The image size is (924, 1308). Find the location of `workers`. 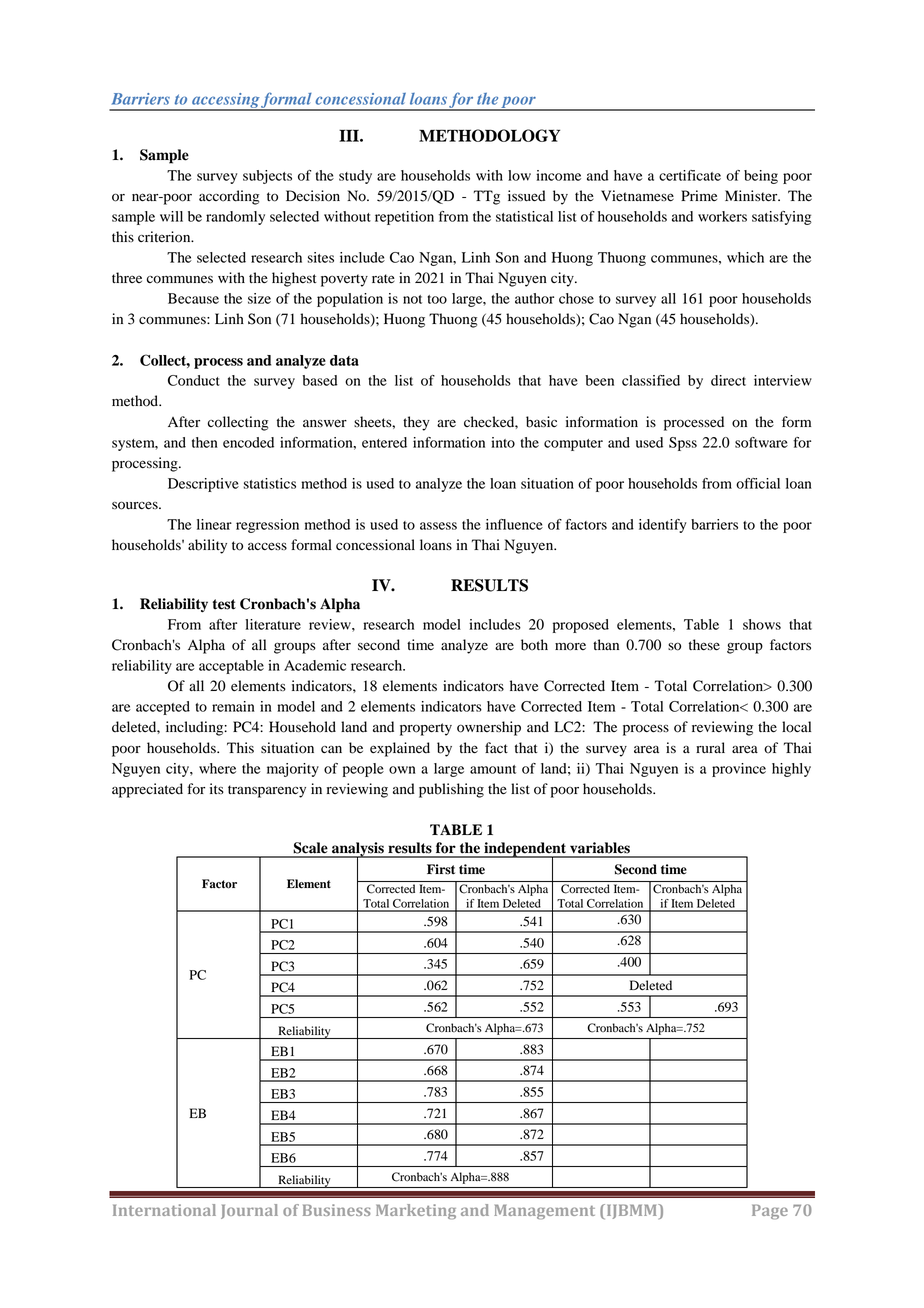

workers is located at coordinates (722, 216).
